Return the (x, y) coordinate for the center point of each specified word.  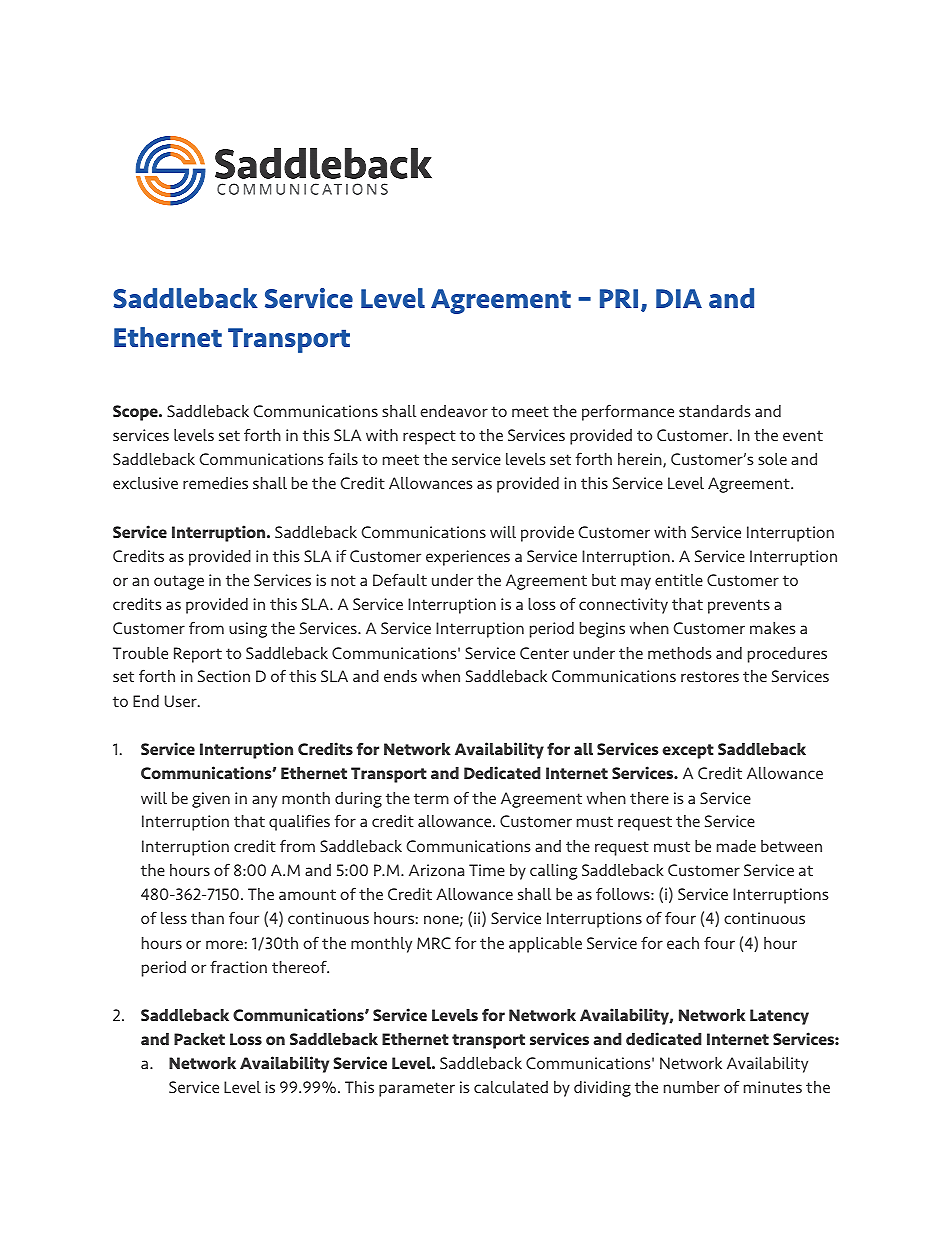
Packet (199, 1039)
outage (179, 582)
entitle (679, 580)
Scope (136, 413)
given (211, 800)
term (431, 798)
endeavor (454, 411)
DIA (679, 298)
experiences (468, 558)
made (736, 846)
